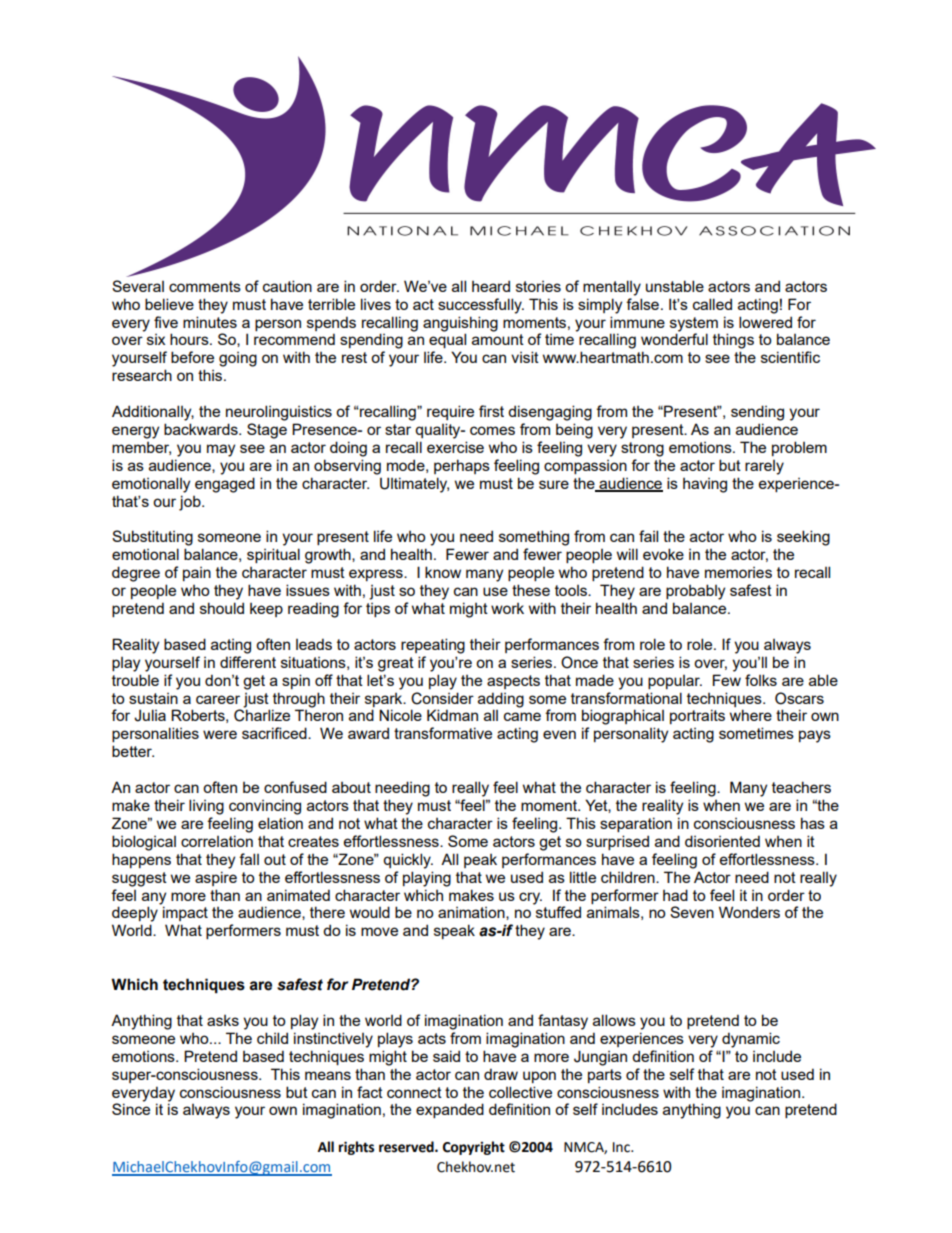 The height and width of the screenshot is (1233, 952). I want to click on rarely, so click(764, 467).
